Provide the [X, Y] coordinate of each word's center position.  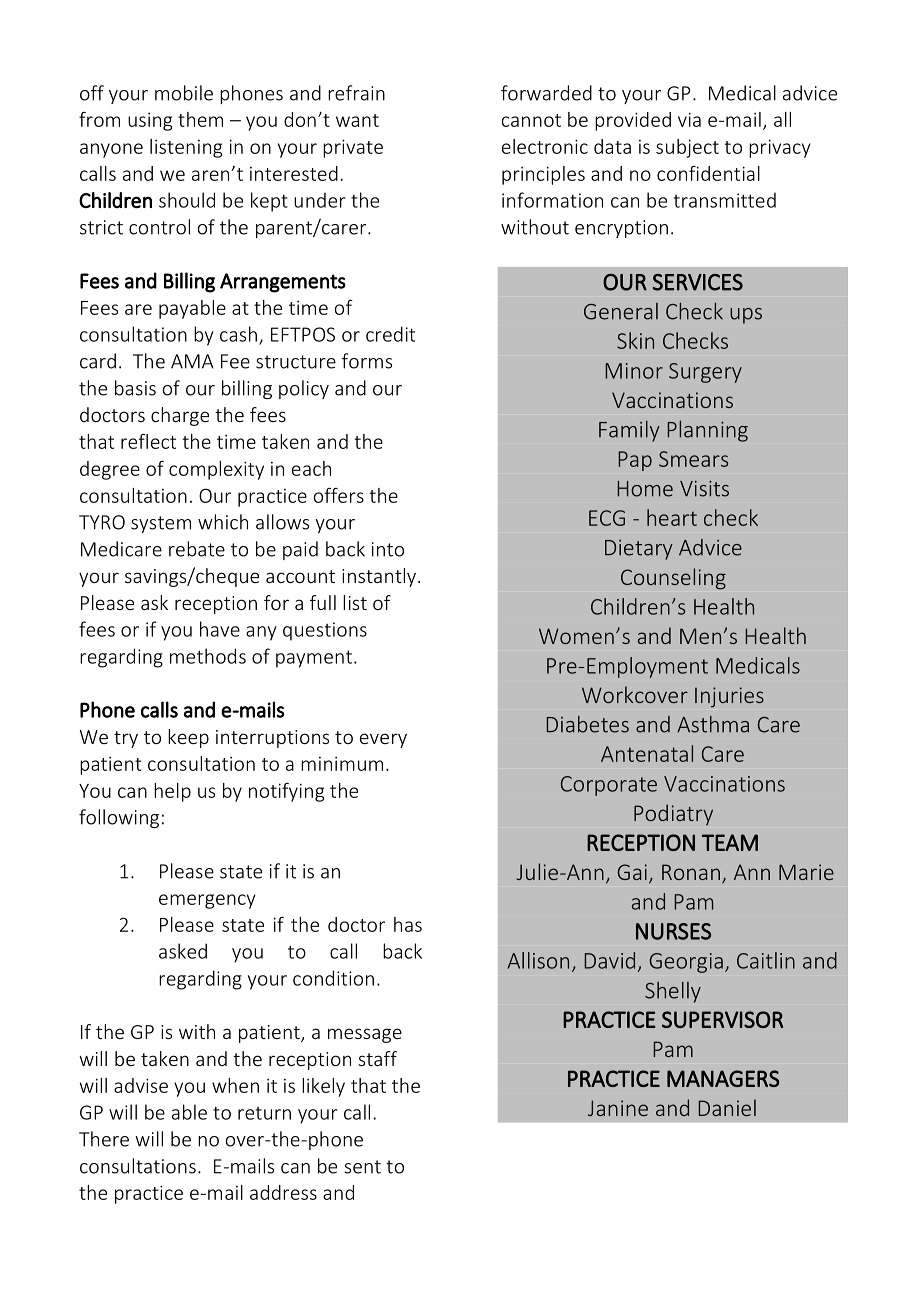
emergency [207, 901]
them [200, 119]
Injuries [729, 697]
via [689, 119]
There [104, 1139]
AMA [192, 361]
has [408, 924]
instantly [379, 577]
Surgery [705, 373]
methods [208, 656]
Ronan [691, 872]
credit [390, 334]
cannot [531, 120]
